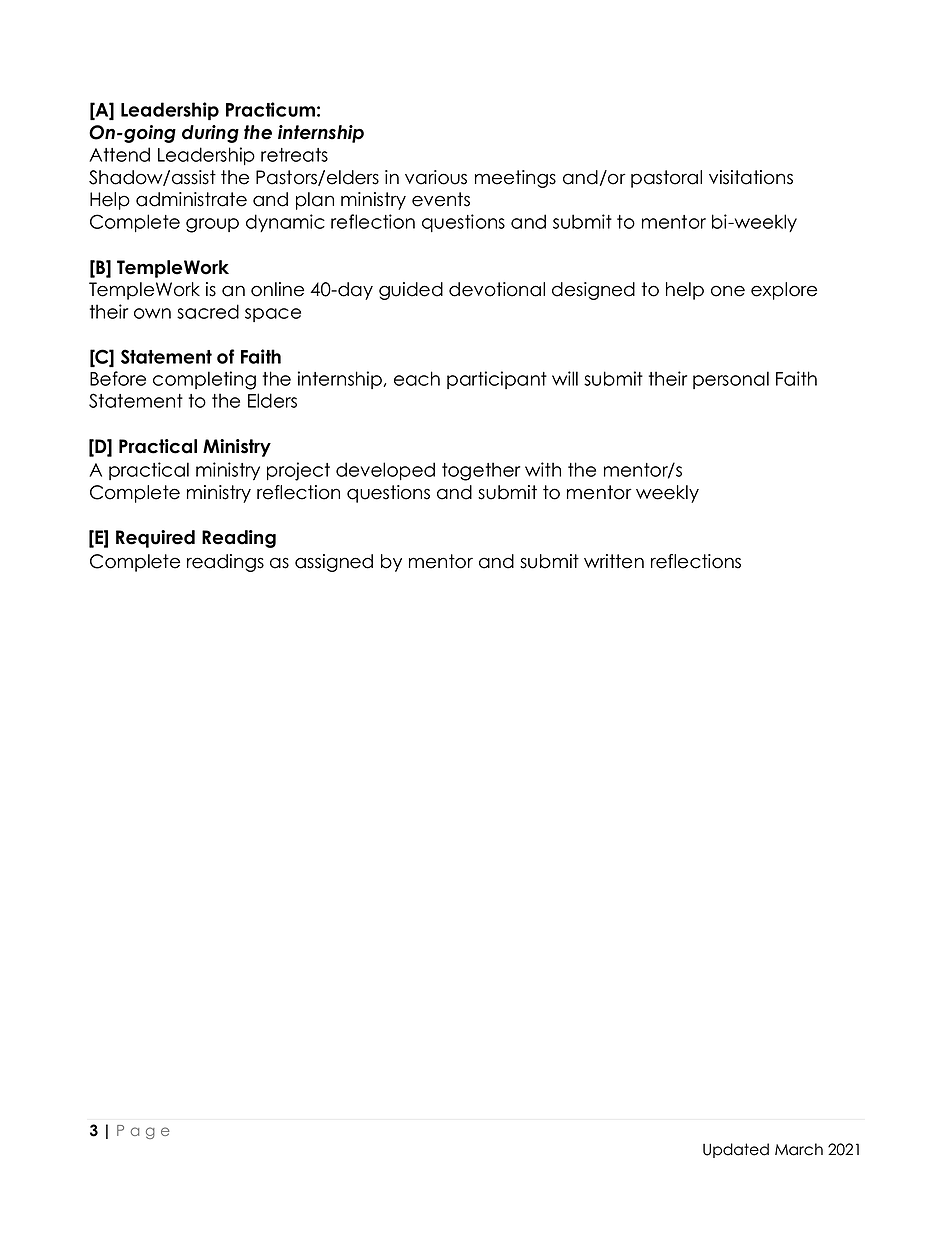  Describe the element at coordinates (731, 380) in the document. I see `personal` at that location.
